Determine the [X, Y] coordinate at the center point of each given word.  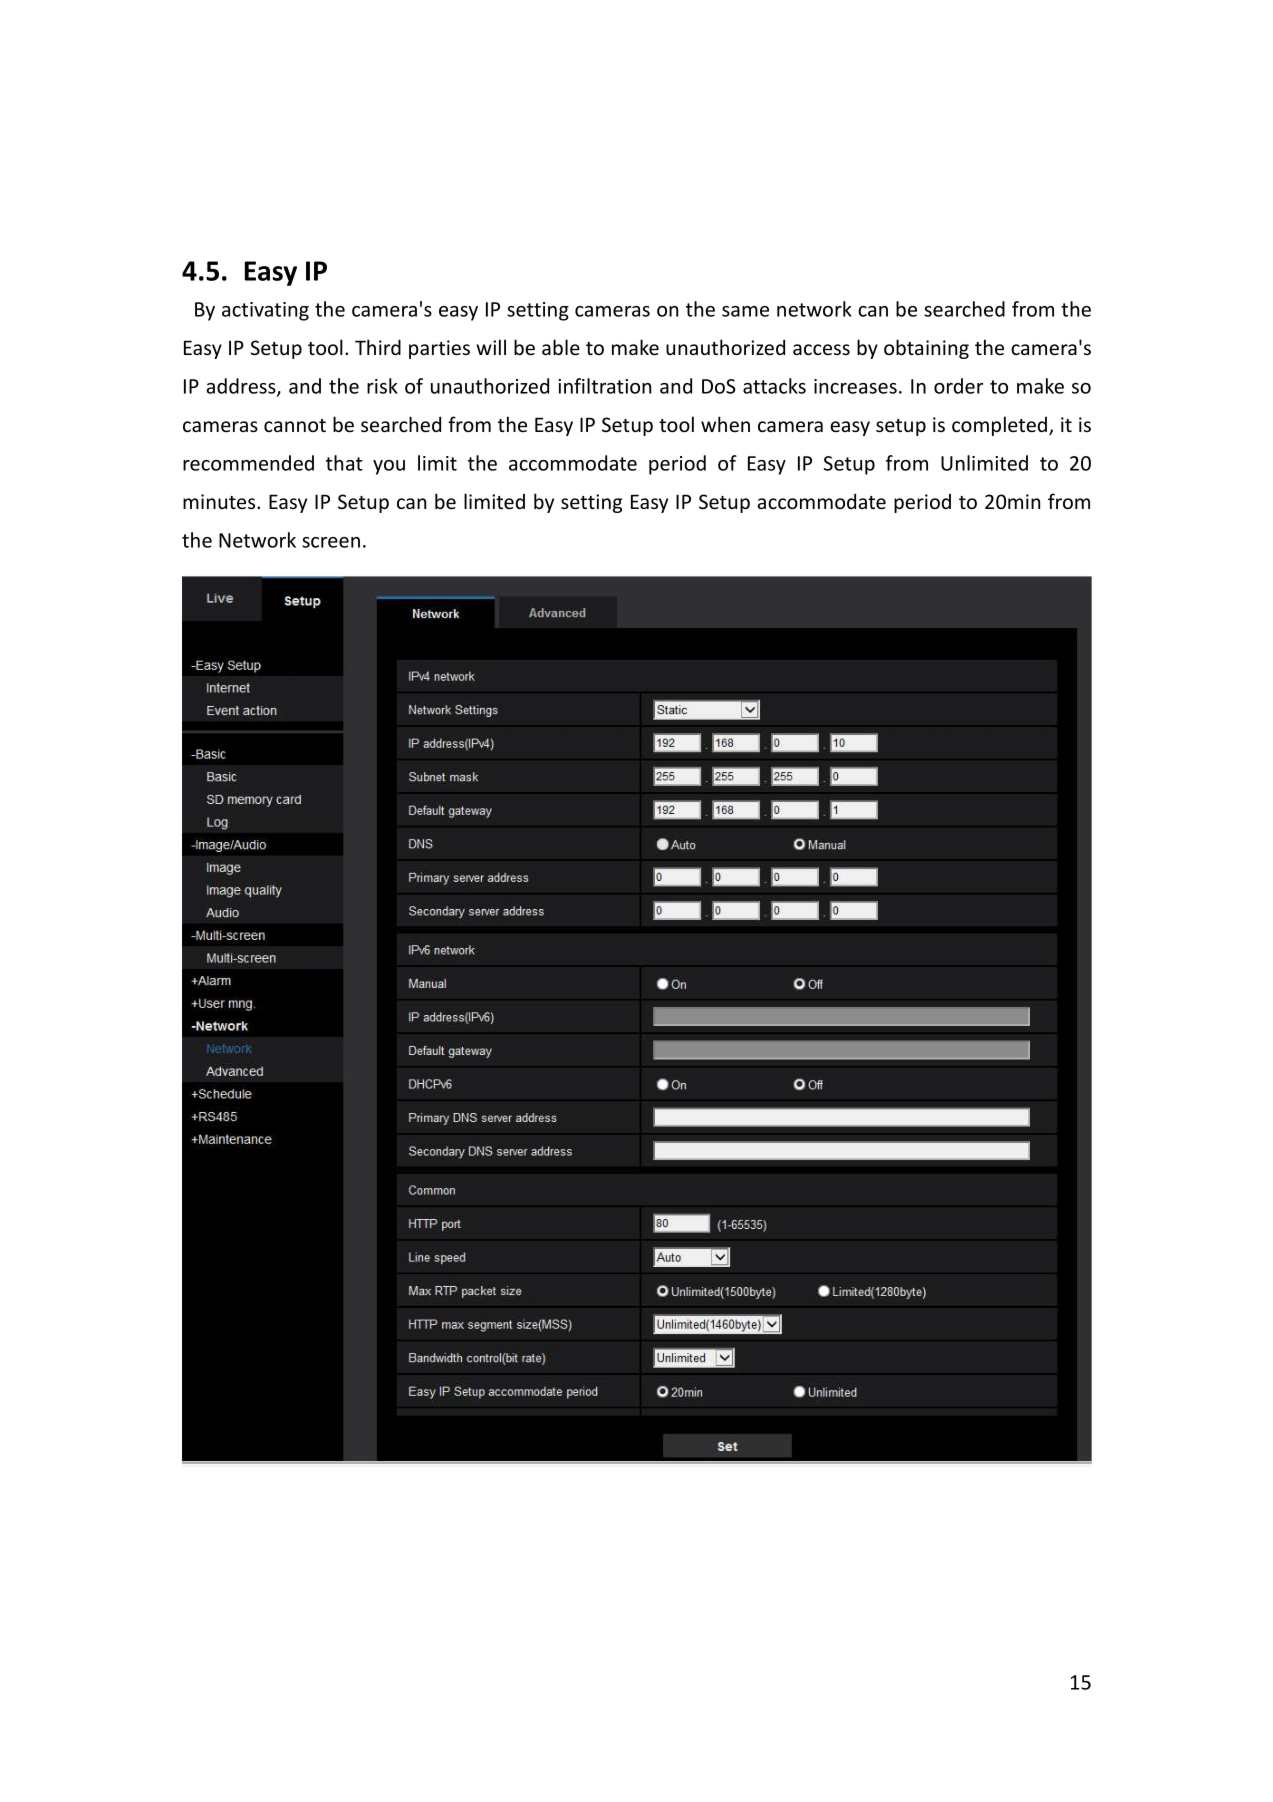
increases [855, 386]
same [745, 311]
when [725, 424]
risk [382, 386]
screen [331, 542]
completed [999, 426]
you [389, 467]
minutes [220, 501]
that [344, 463]
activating [265, 311]
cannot [295, 425]
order [958, 386]
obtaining [926, 349]
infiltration [604, 386]
